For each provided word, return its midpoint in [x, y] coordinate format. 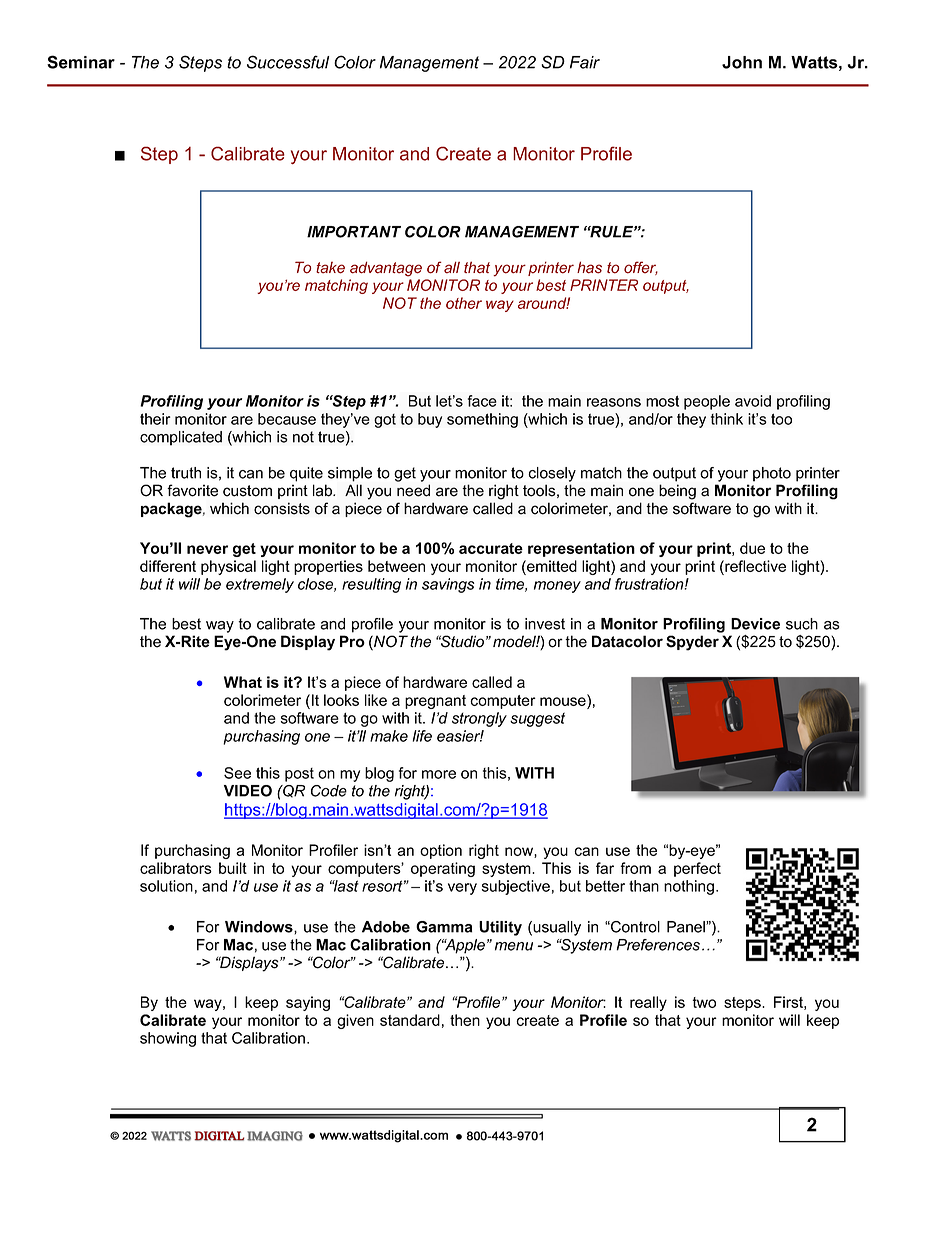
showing [168, 1039]
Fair [585, 62]
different [168, 566]
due [752, 548]
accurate [491, 548]
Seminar [81, 62]
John [742, 62]
